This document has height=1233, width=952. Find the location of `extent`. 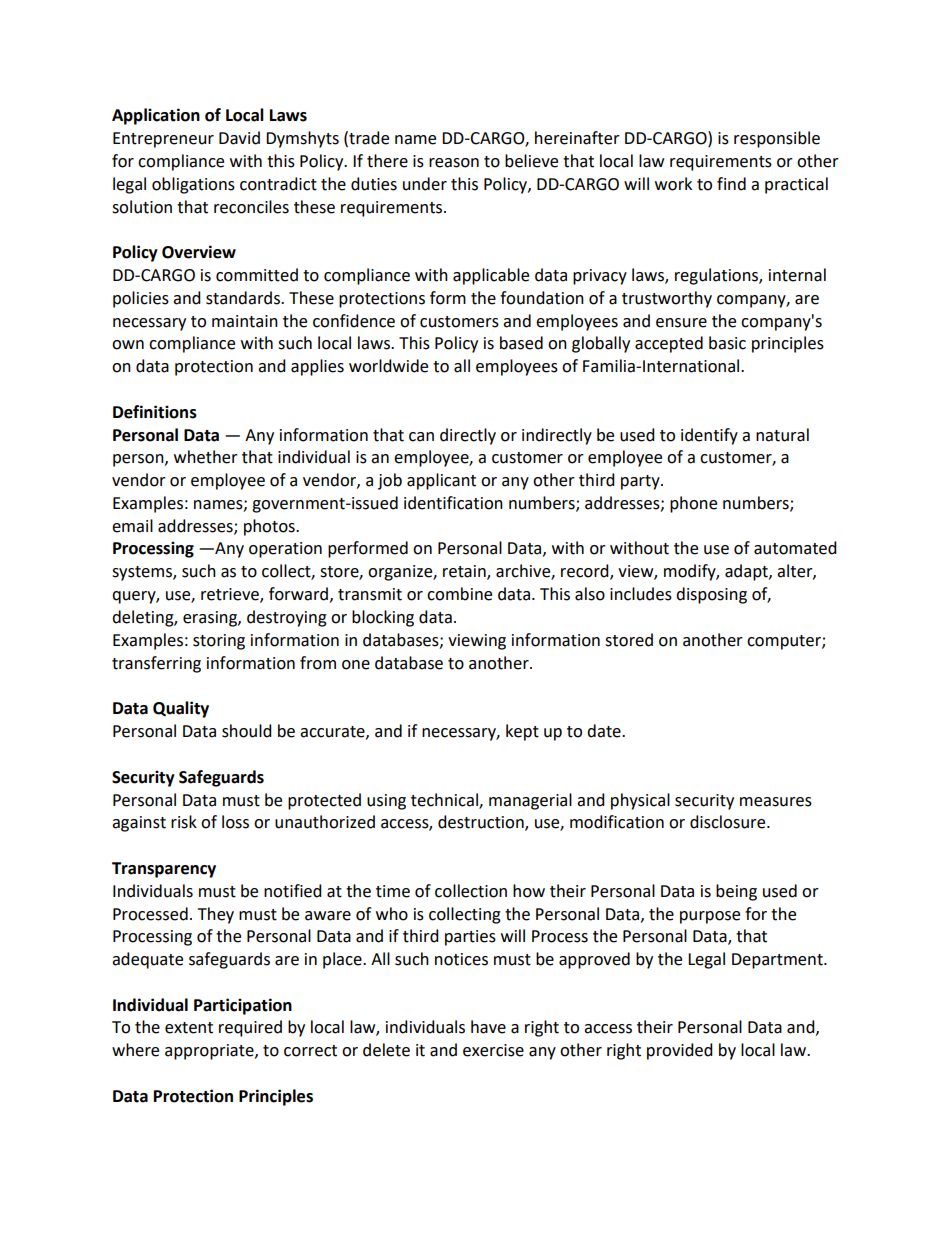

extent is located at coordinates (189, 1028).
